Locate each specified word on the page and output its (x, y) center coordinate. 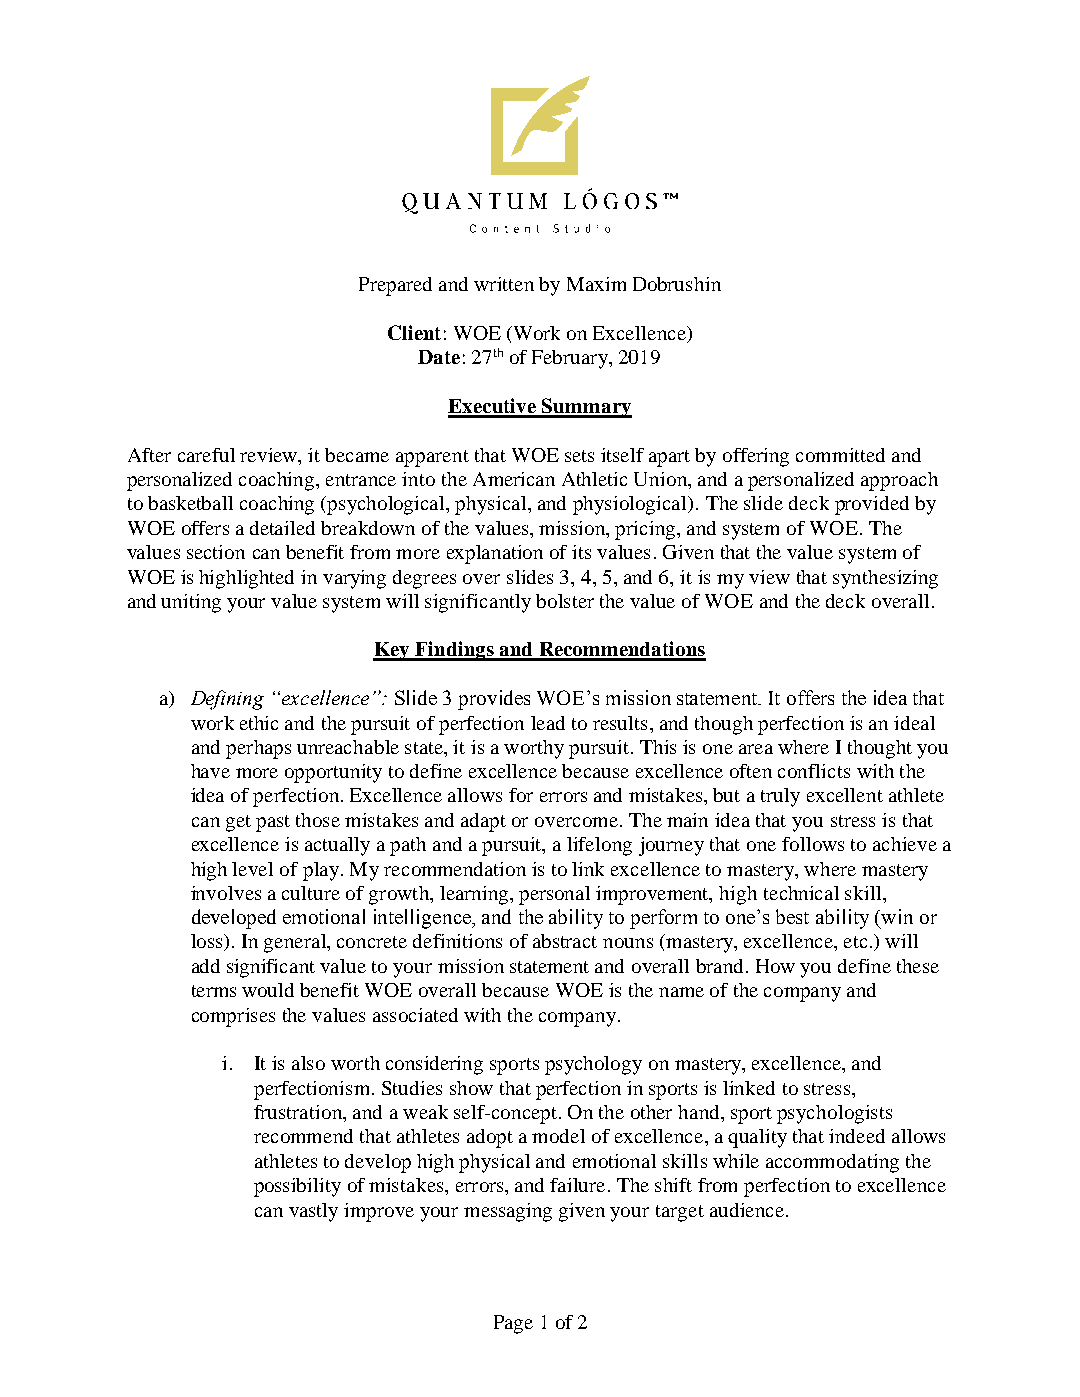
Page (513, 1324)
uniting (191, 603)
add (206, 966)
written (504, 284)
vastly (313, 1212)
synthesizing (885, 579)
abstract (565, 941)
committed (840, 455)
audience (747, 1210)
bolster (565, 601)
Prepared (395, 286)
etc (855, 942)
